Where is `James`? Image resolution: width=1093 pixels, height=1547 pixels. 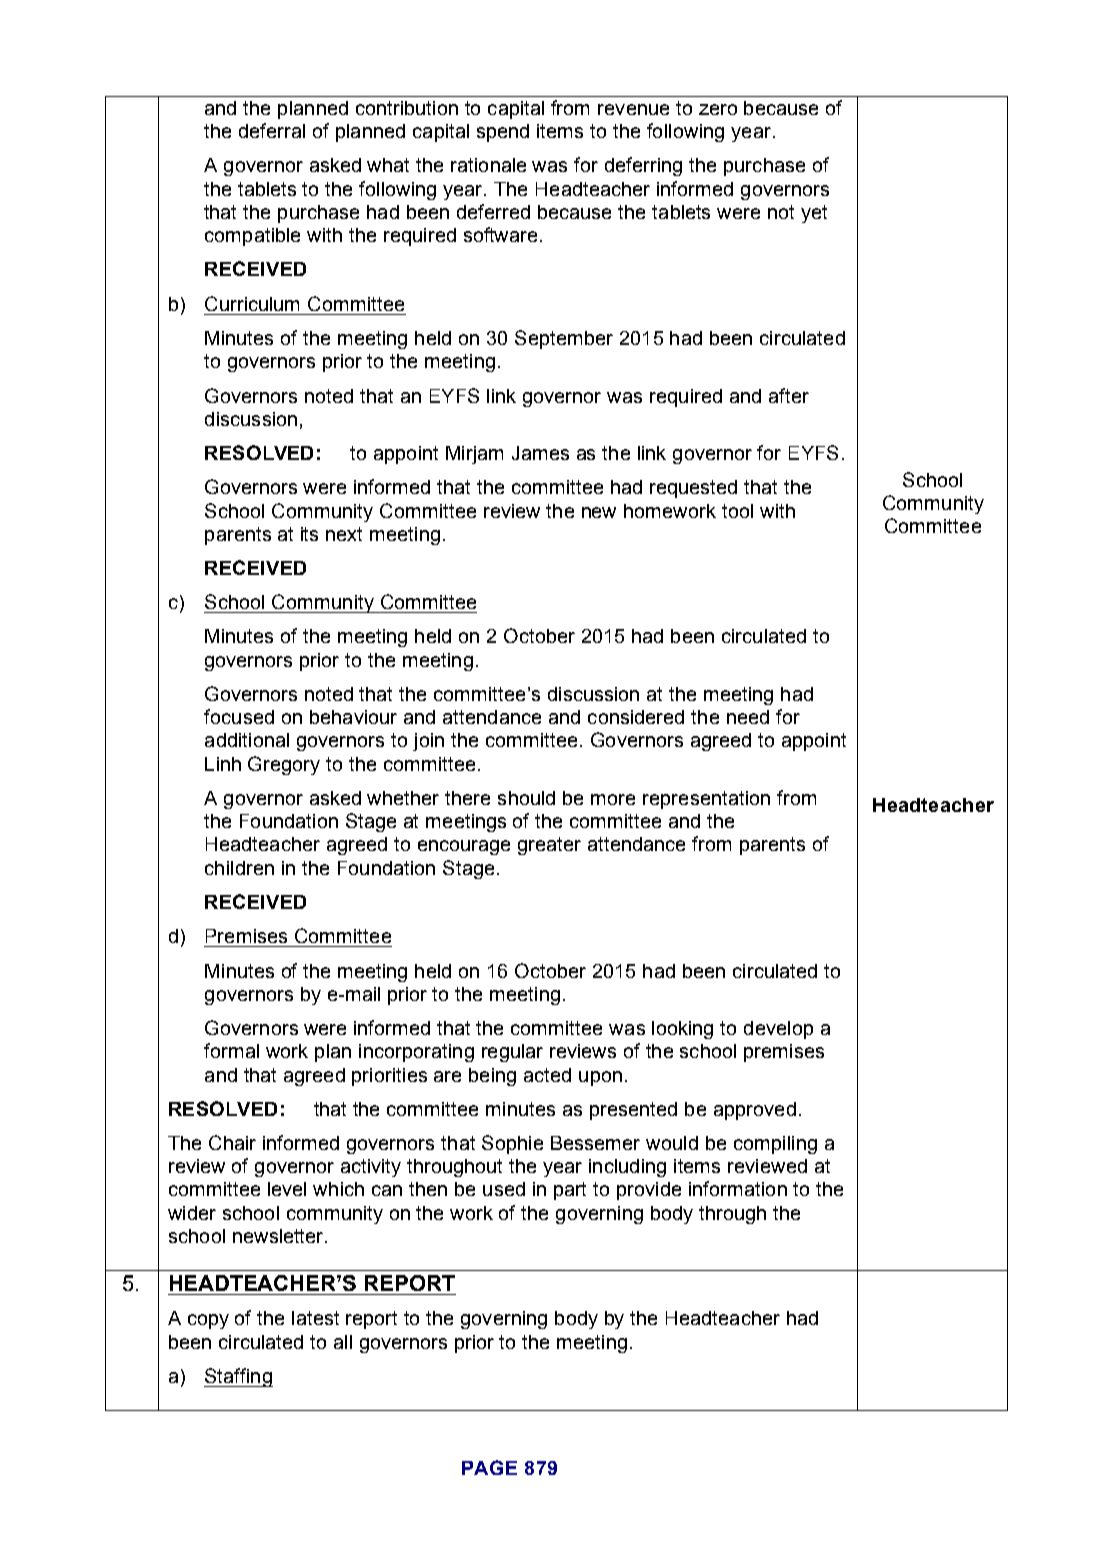 James is located at coordinates (540, 453).
